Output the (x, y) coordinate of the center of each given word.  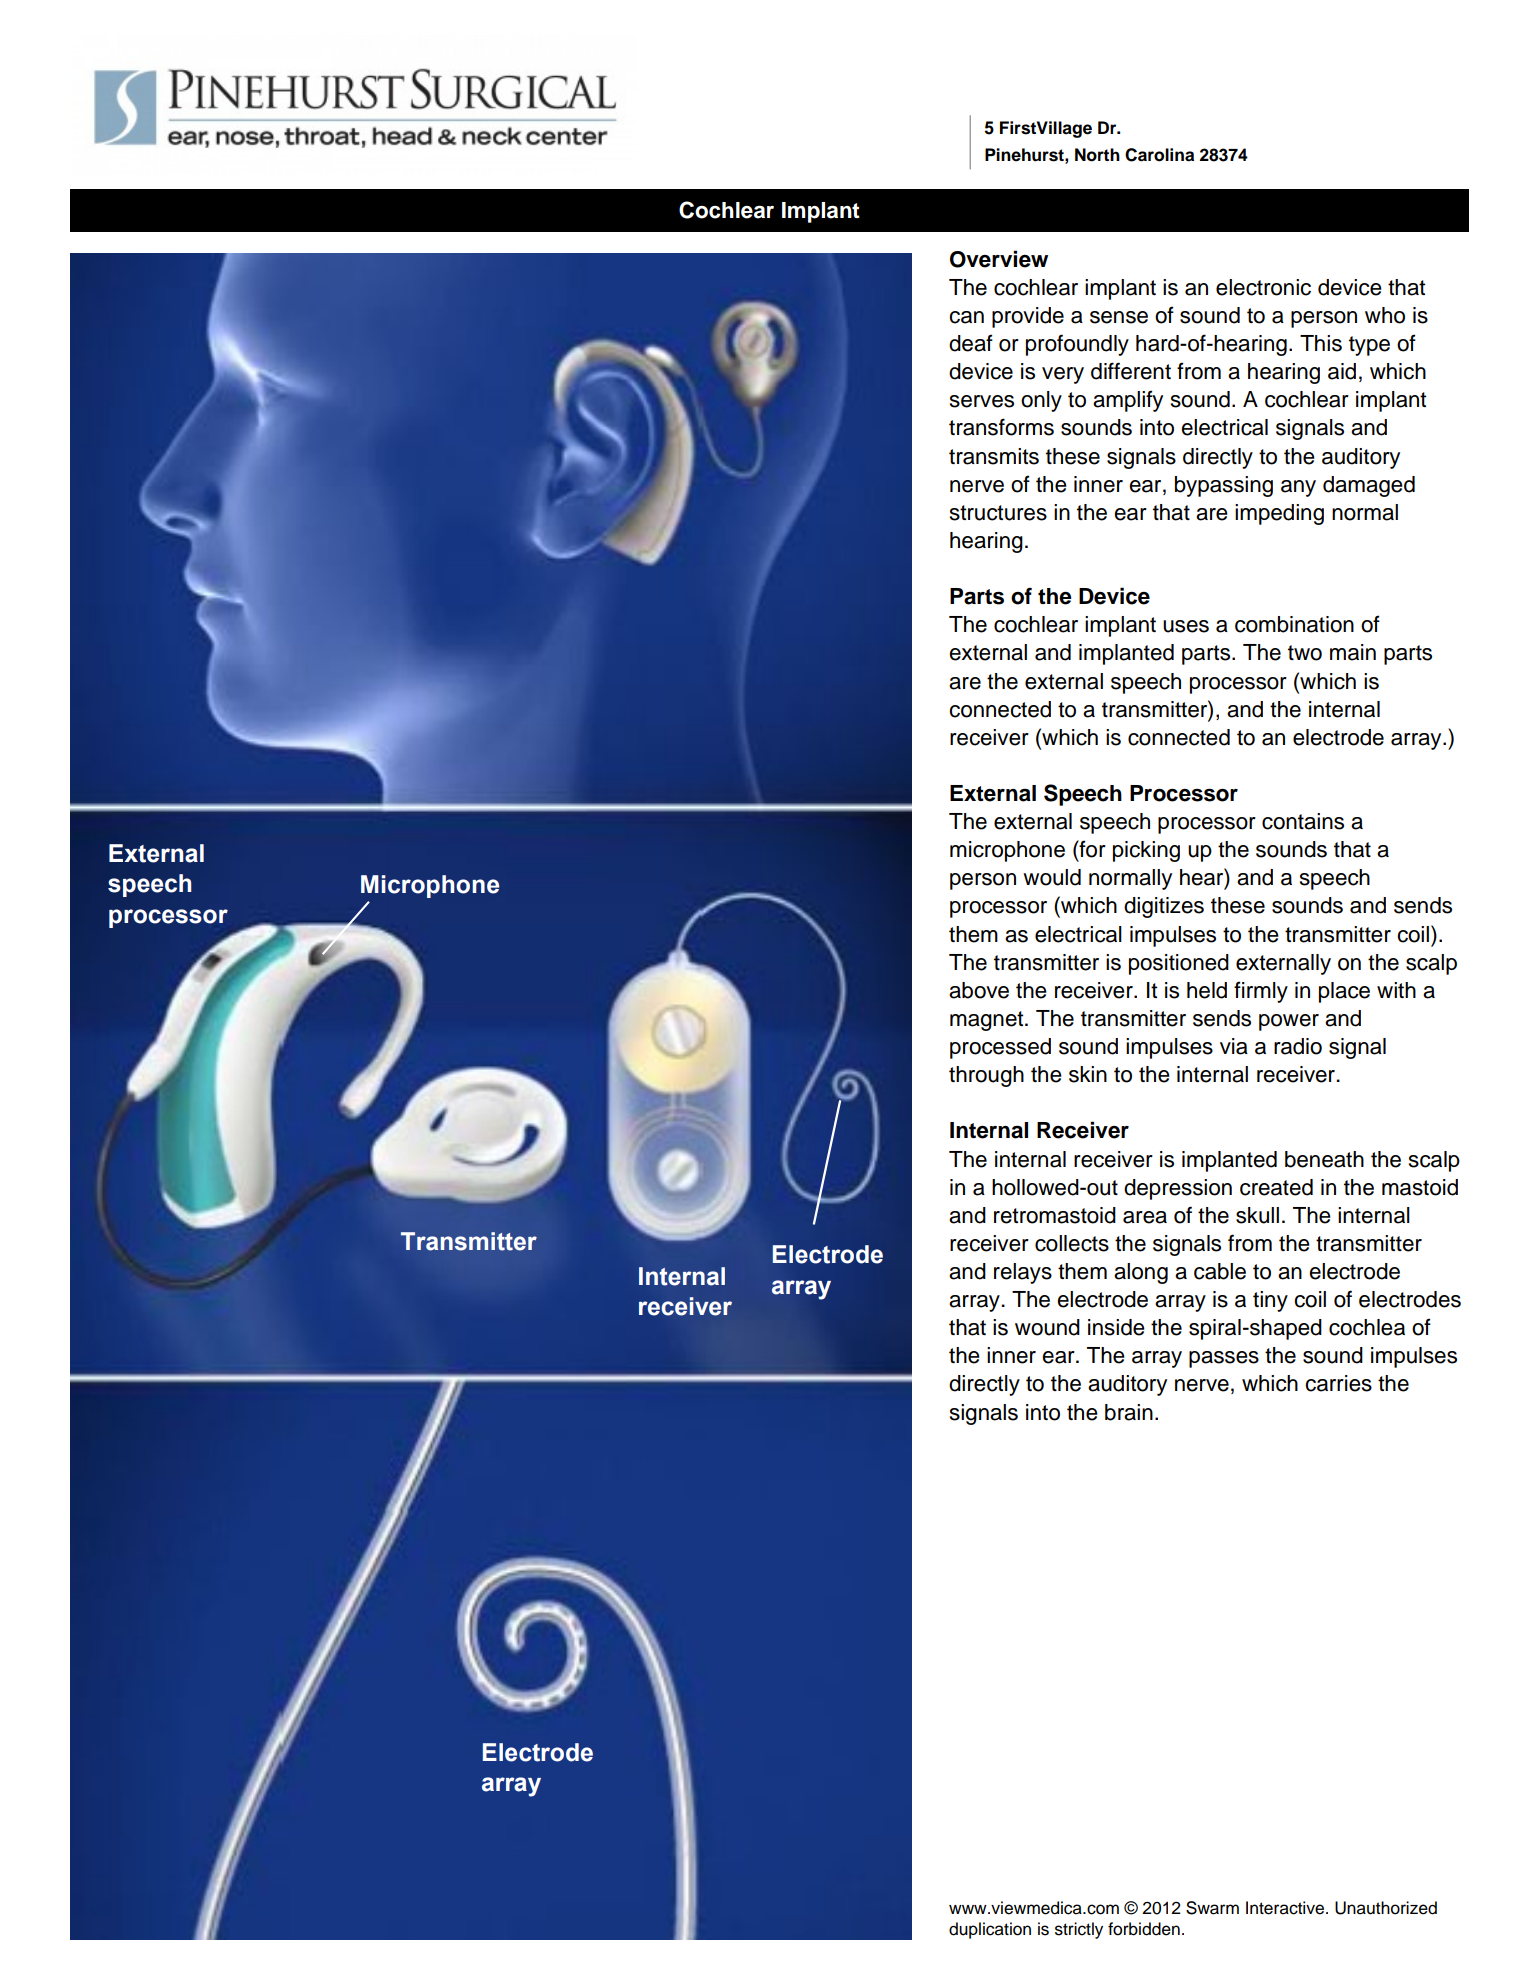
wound (1047, 1327)
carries (1338, 1383)
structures (998, 513)
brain (1129, 1412)
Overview (999, 259)
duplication (990, 1930)
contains (1303, 821)
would (1052, 877)
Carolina (1159, 155)
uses (1186, 626)
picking (1146, 851)
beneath (1324, 1159)
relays (1023, 1273)
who (1385, 315)
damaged (1369, 486)
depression (1178, 1189)
